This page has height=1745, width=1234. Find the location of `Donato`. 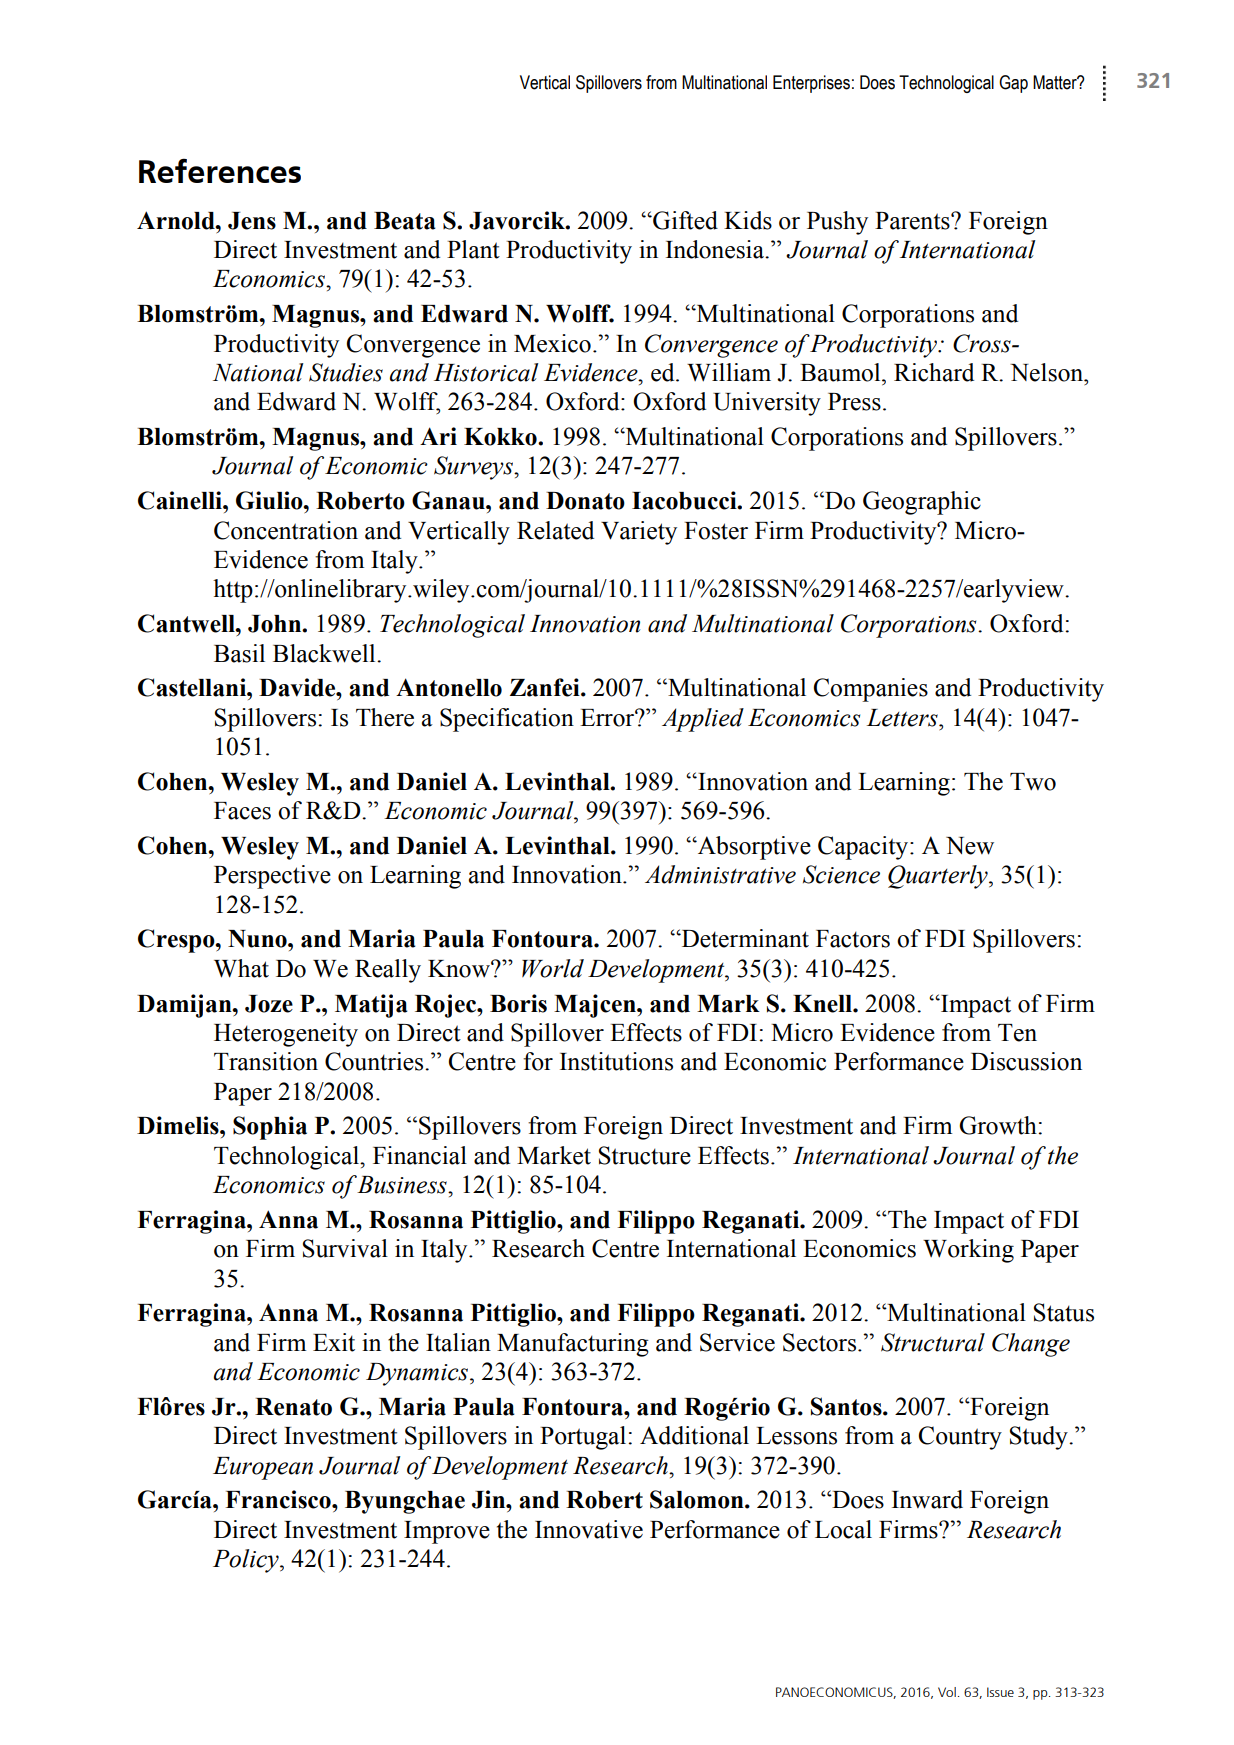

Donato is located at coordinates (585, 501).
